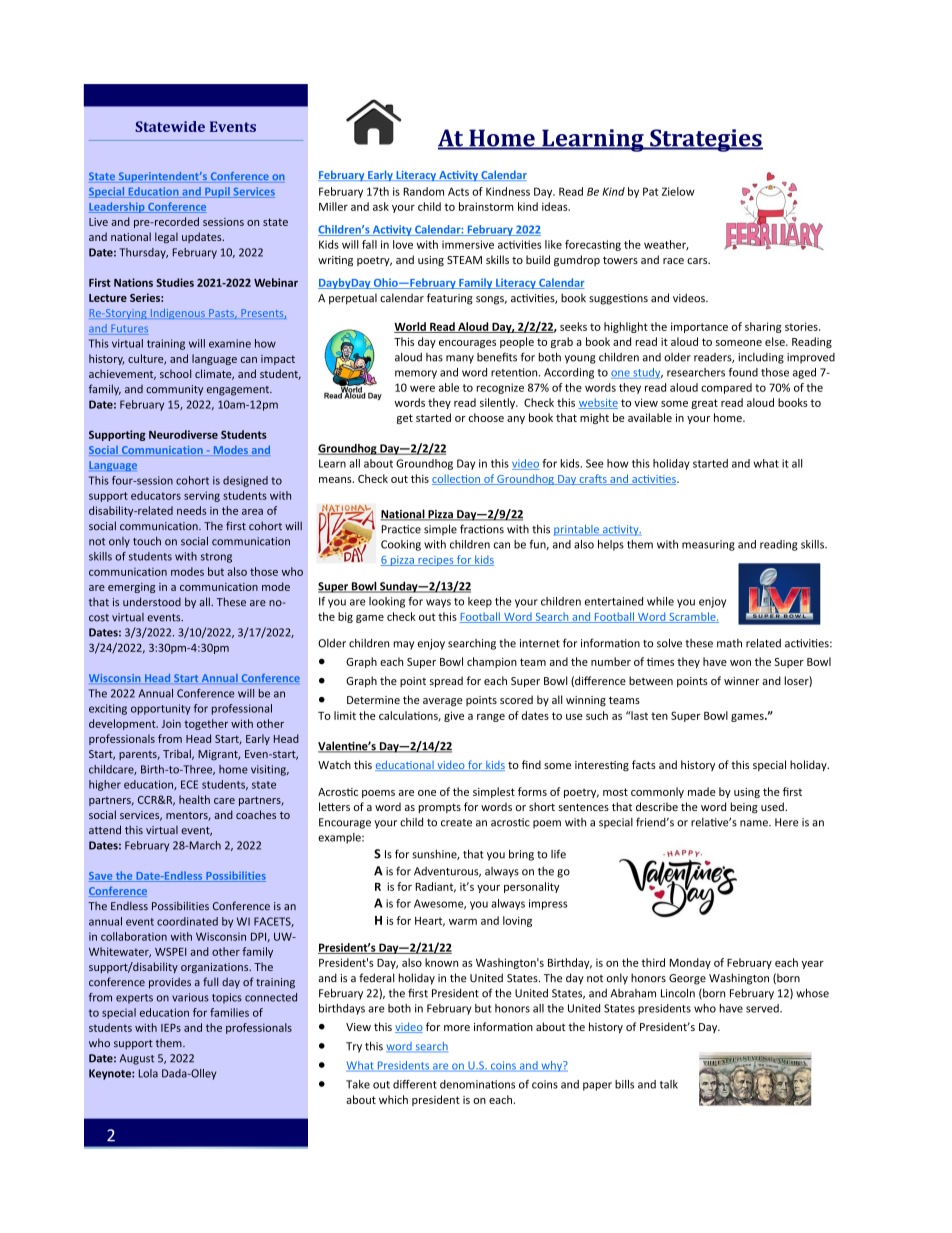 This image has width=952, height=1233. I want to click on compared, so click(726, 388).
